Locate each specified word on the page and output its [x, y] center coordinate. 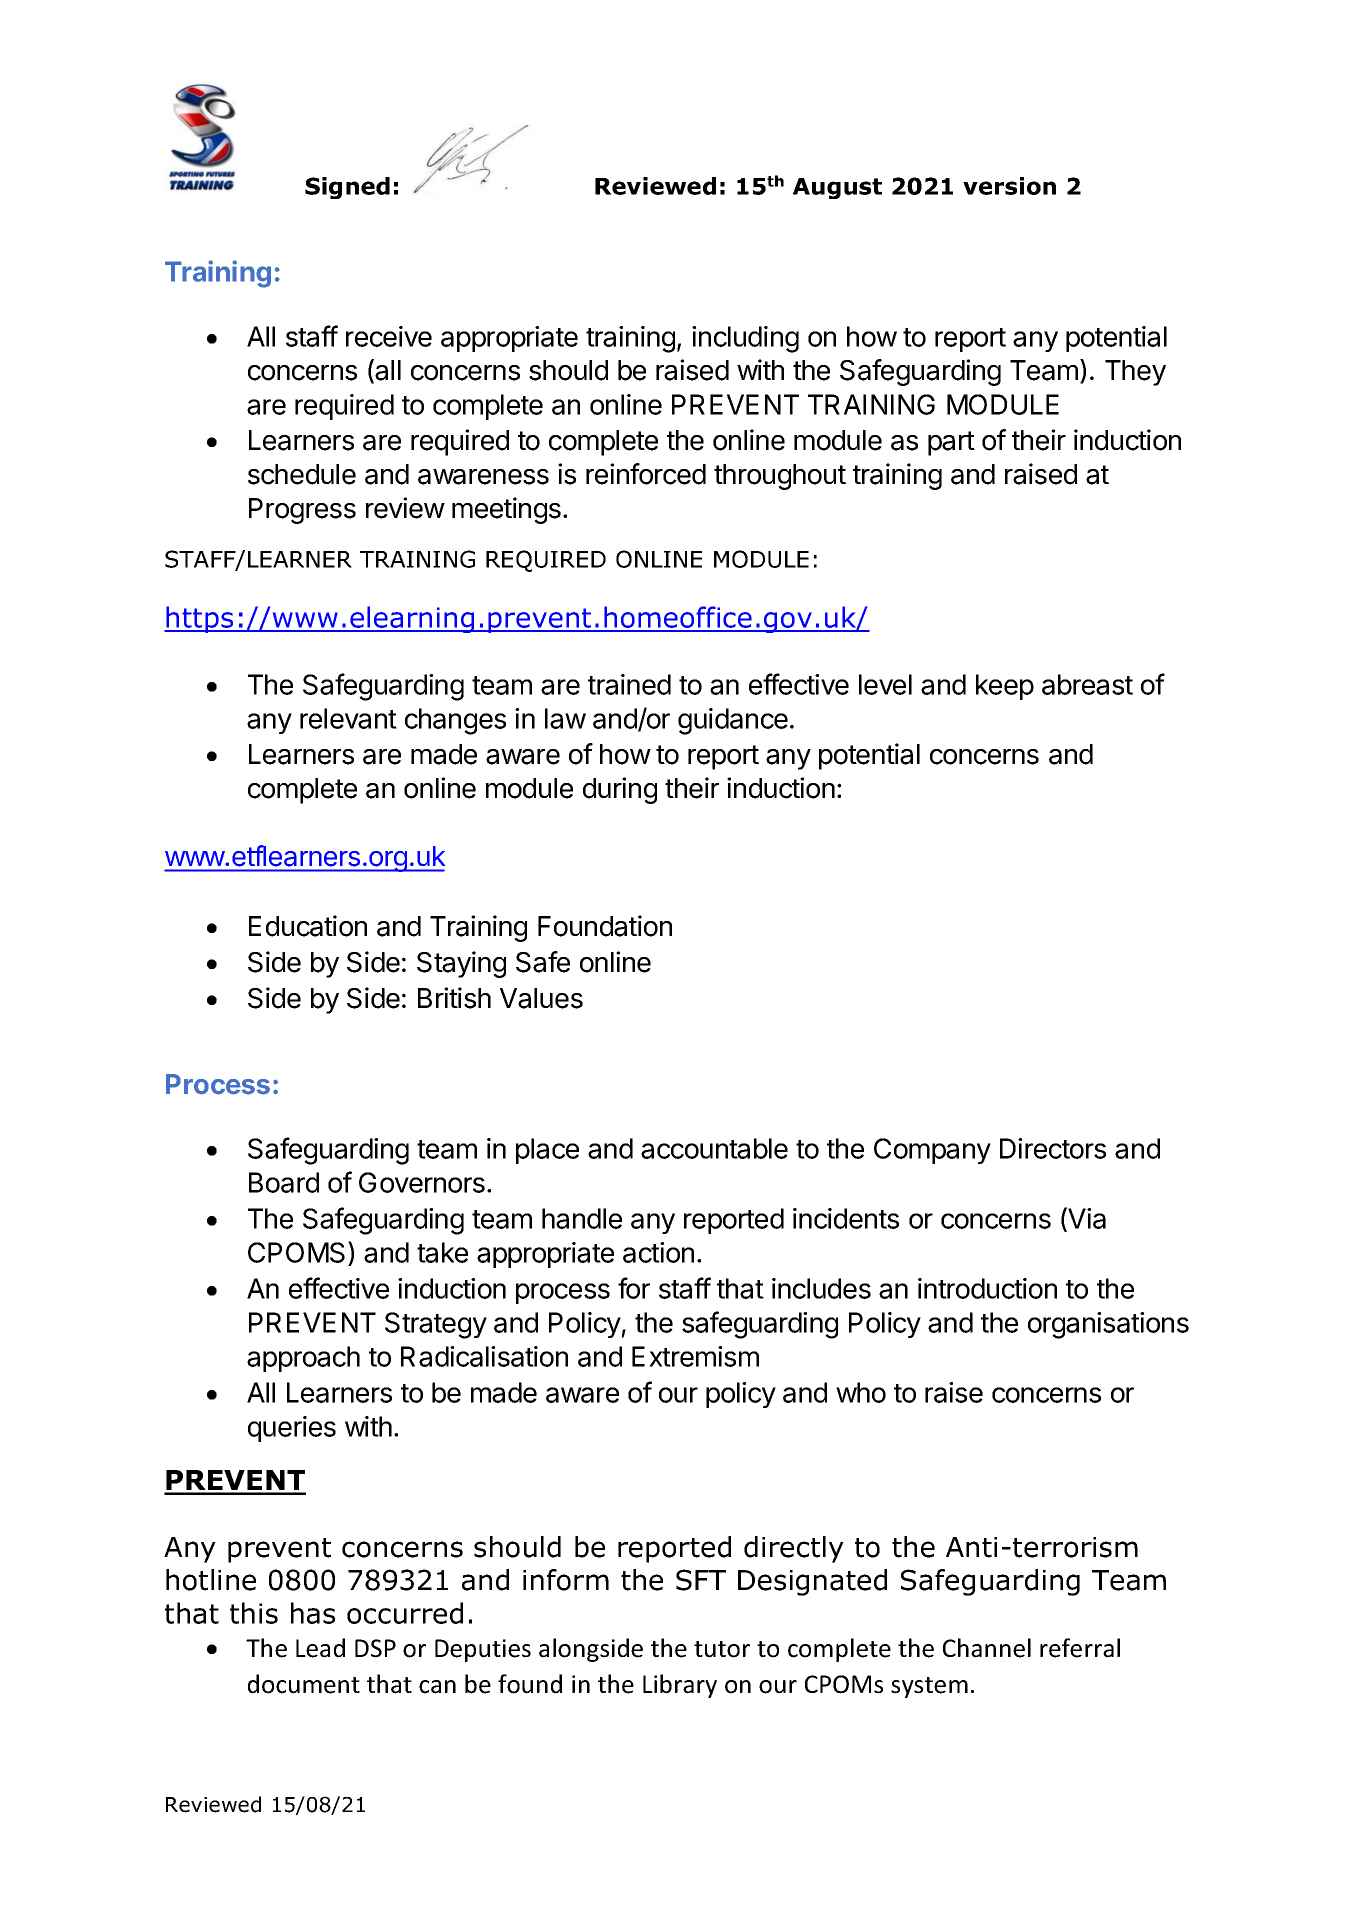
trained [629, 684]
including [745, 339]
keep [1005, 687]
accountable [714, 1148]
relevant [348, 718]
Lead [320, 1648]
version [1009, 186]
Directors [1053, 1148]
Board [284, 1182]
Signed [347, 188]
